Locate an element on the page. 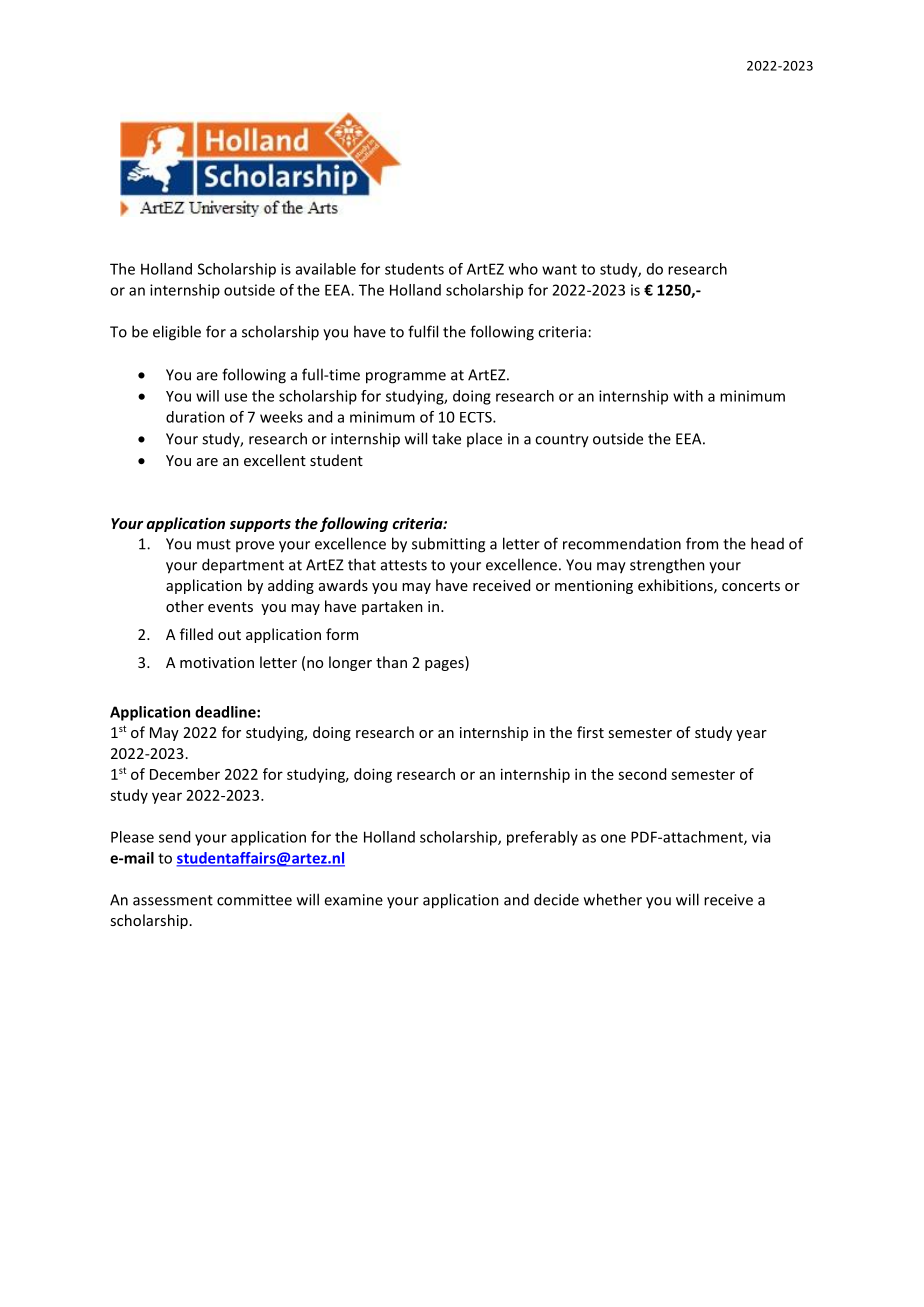  want is located at coordinates (559, 269).
